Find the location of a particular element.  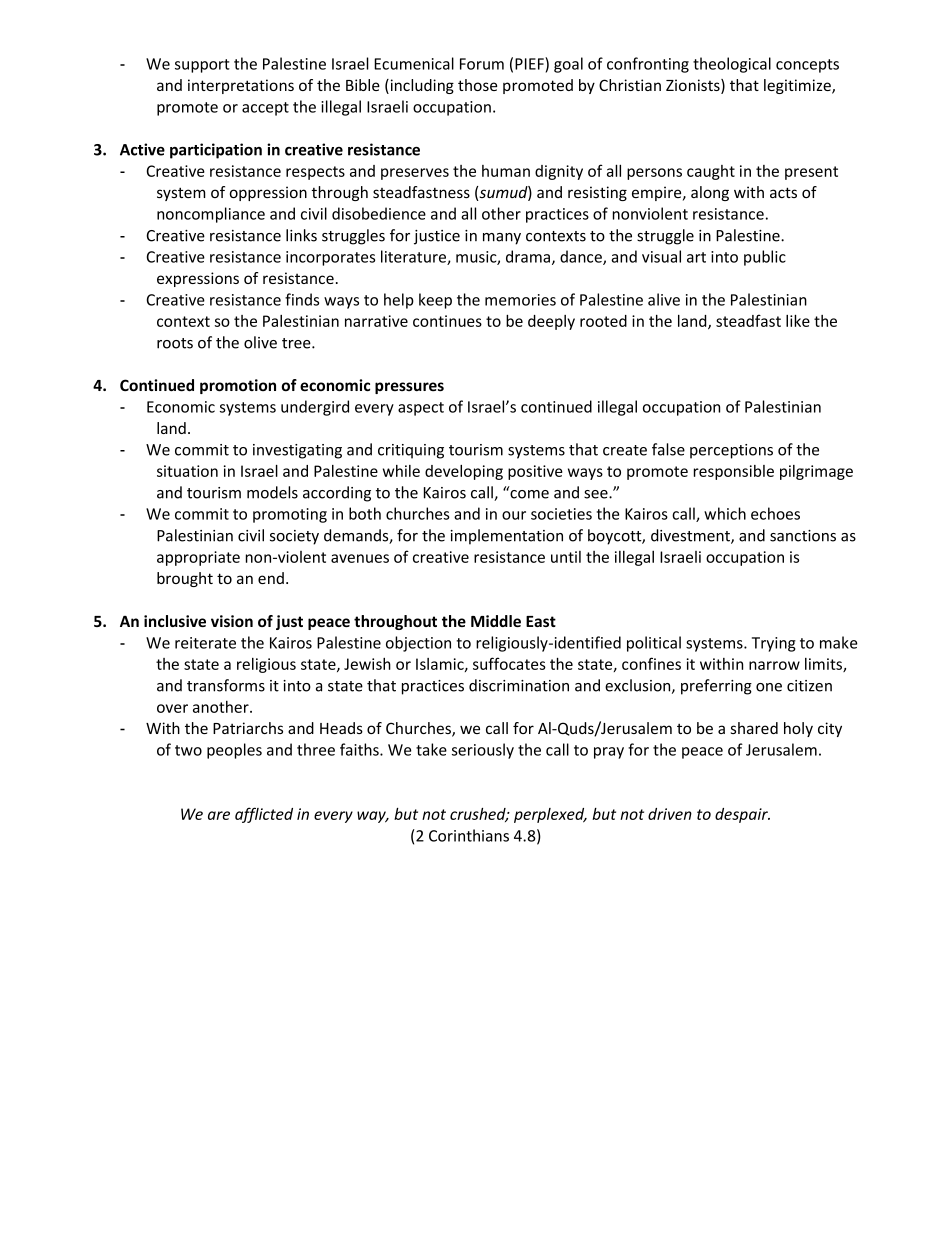

afflicted is located at coordinates (264, 815).
